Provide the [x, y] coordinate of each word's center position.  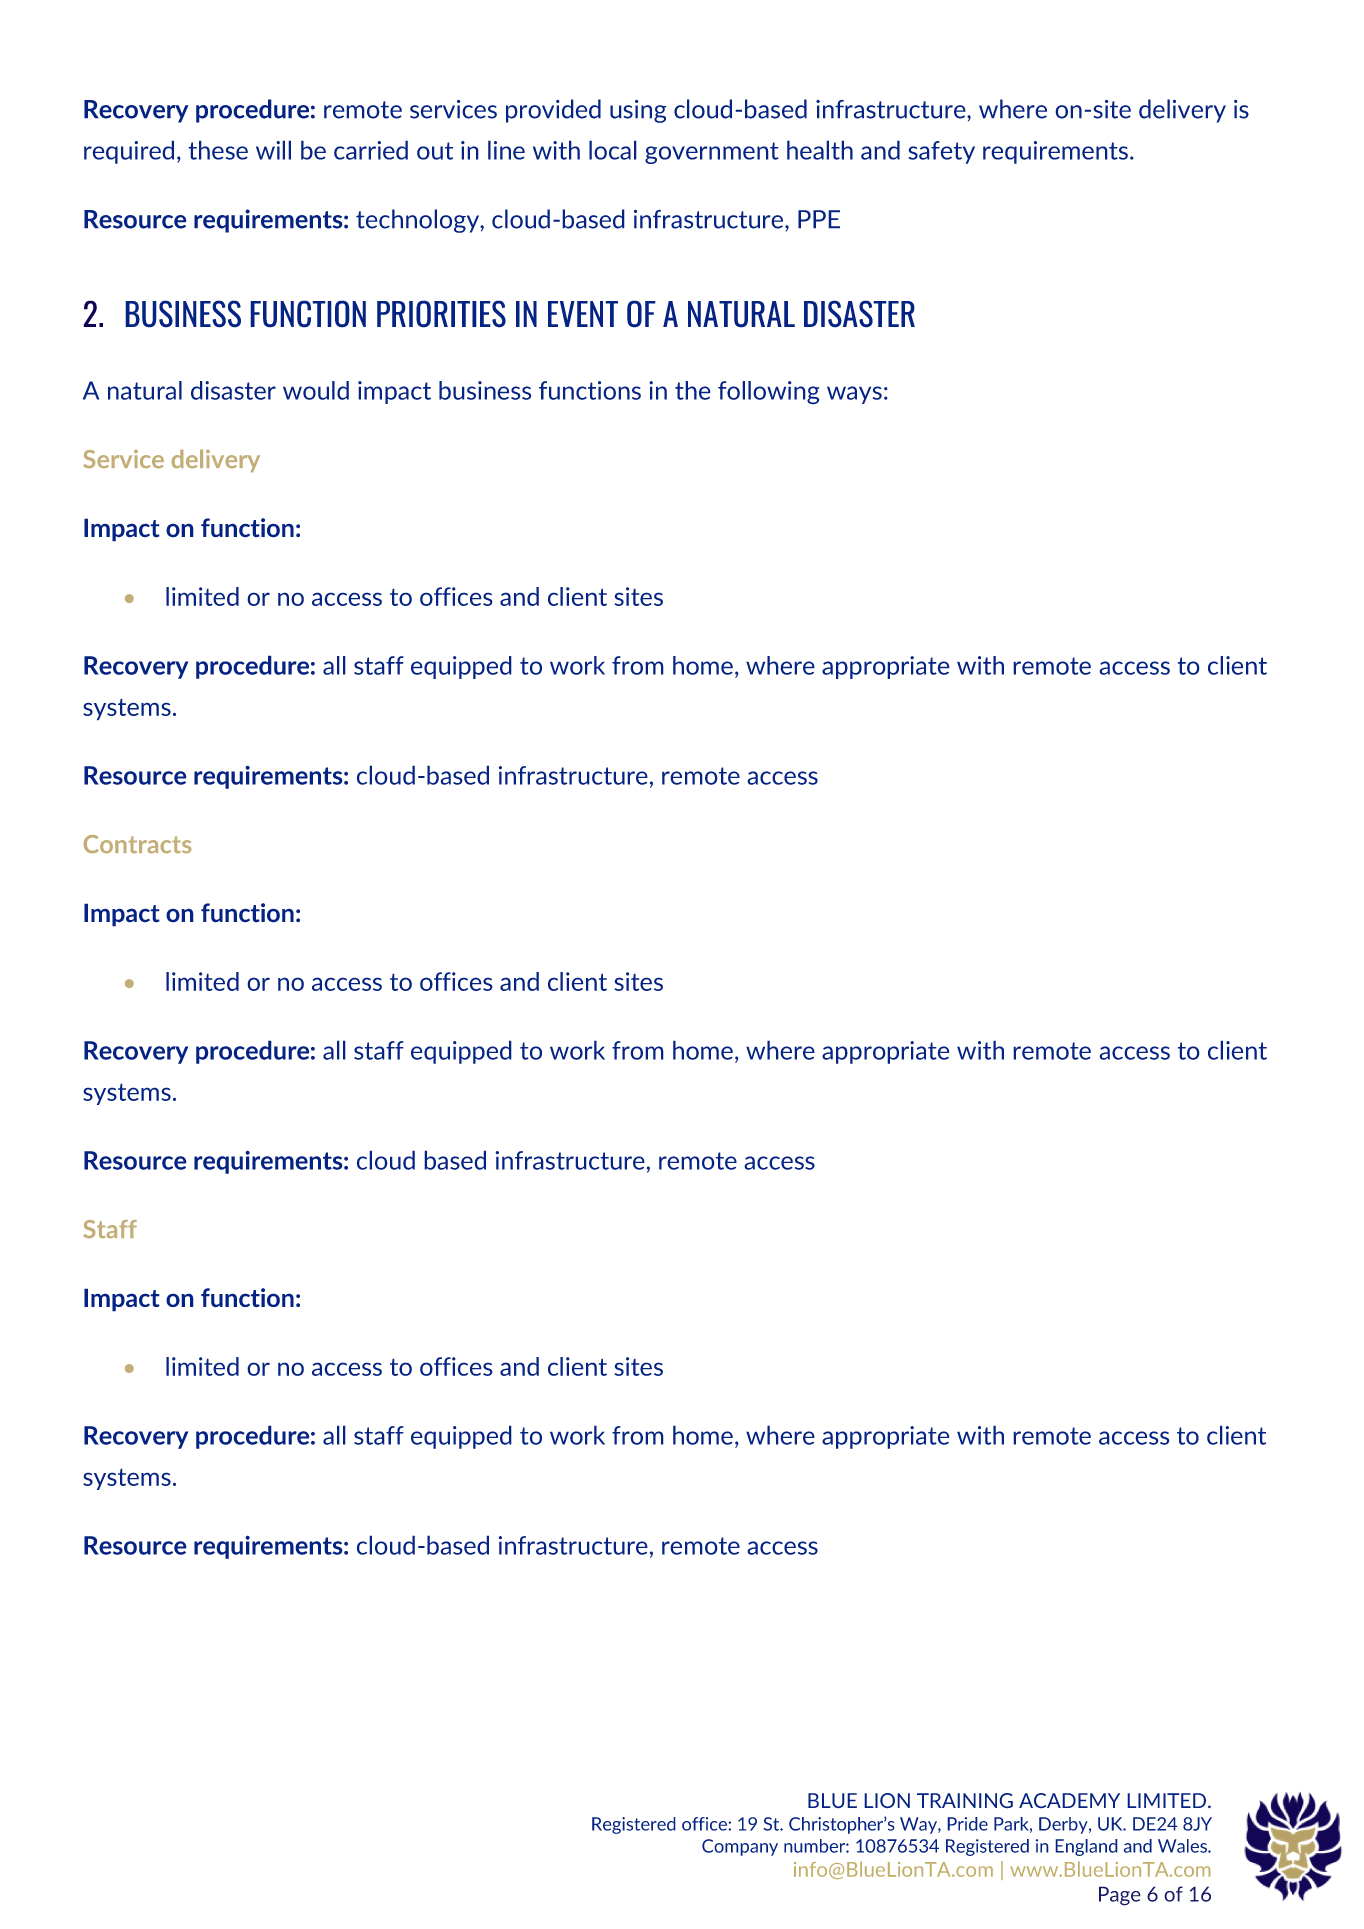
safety [941, 152]
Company [740, 1847]
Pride [967, 1824]
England [1086, 1847]
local [613, 150]
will [273, 150]
